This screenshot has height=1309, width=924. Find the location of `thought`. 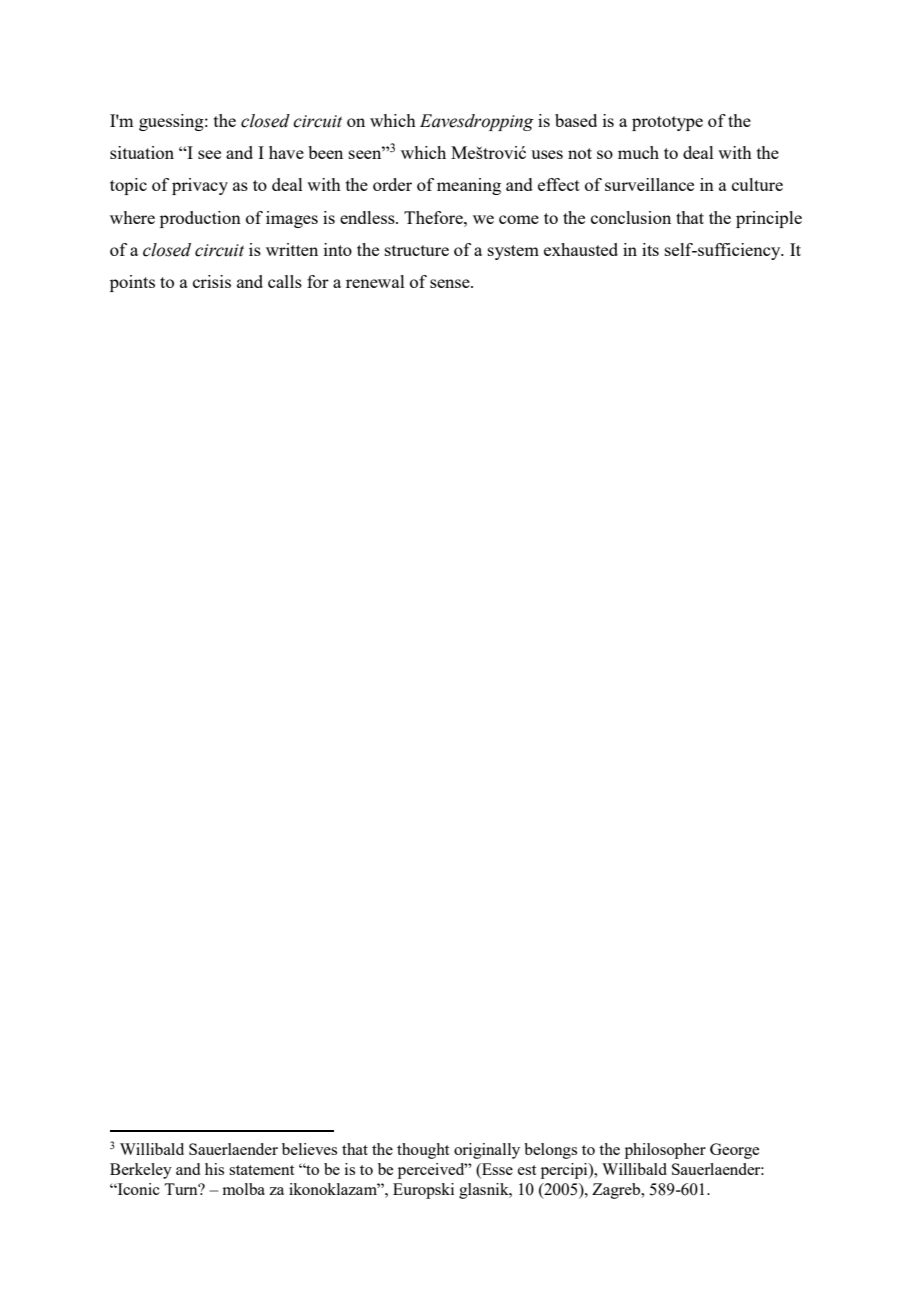

thought is located at coordinates (423, 1151).
